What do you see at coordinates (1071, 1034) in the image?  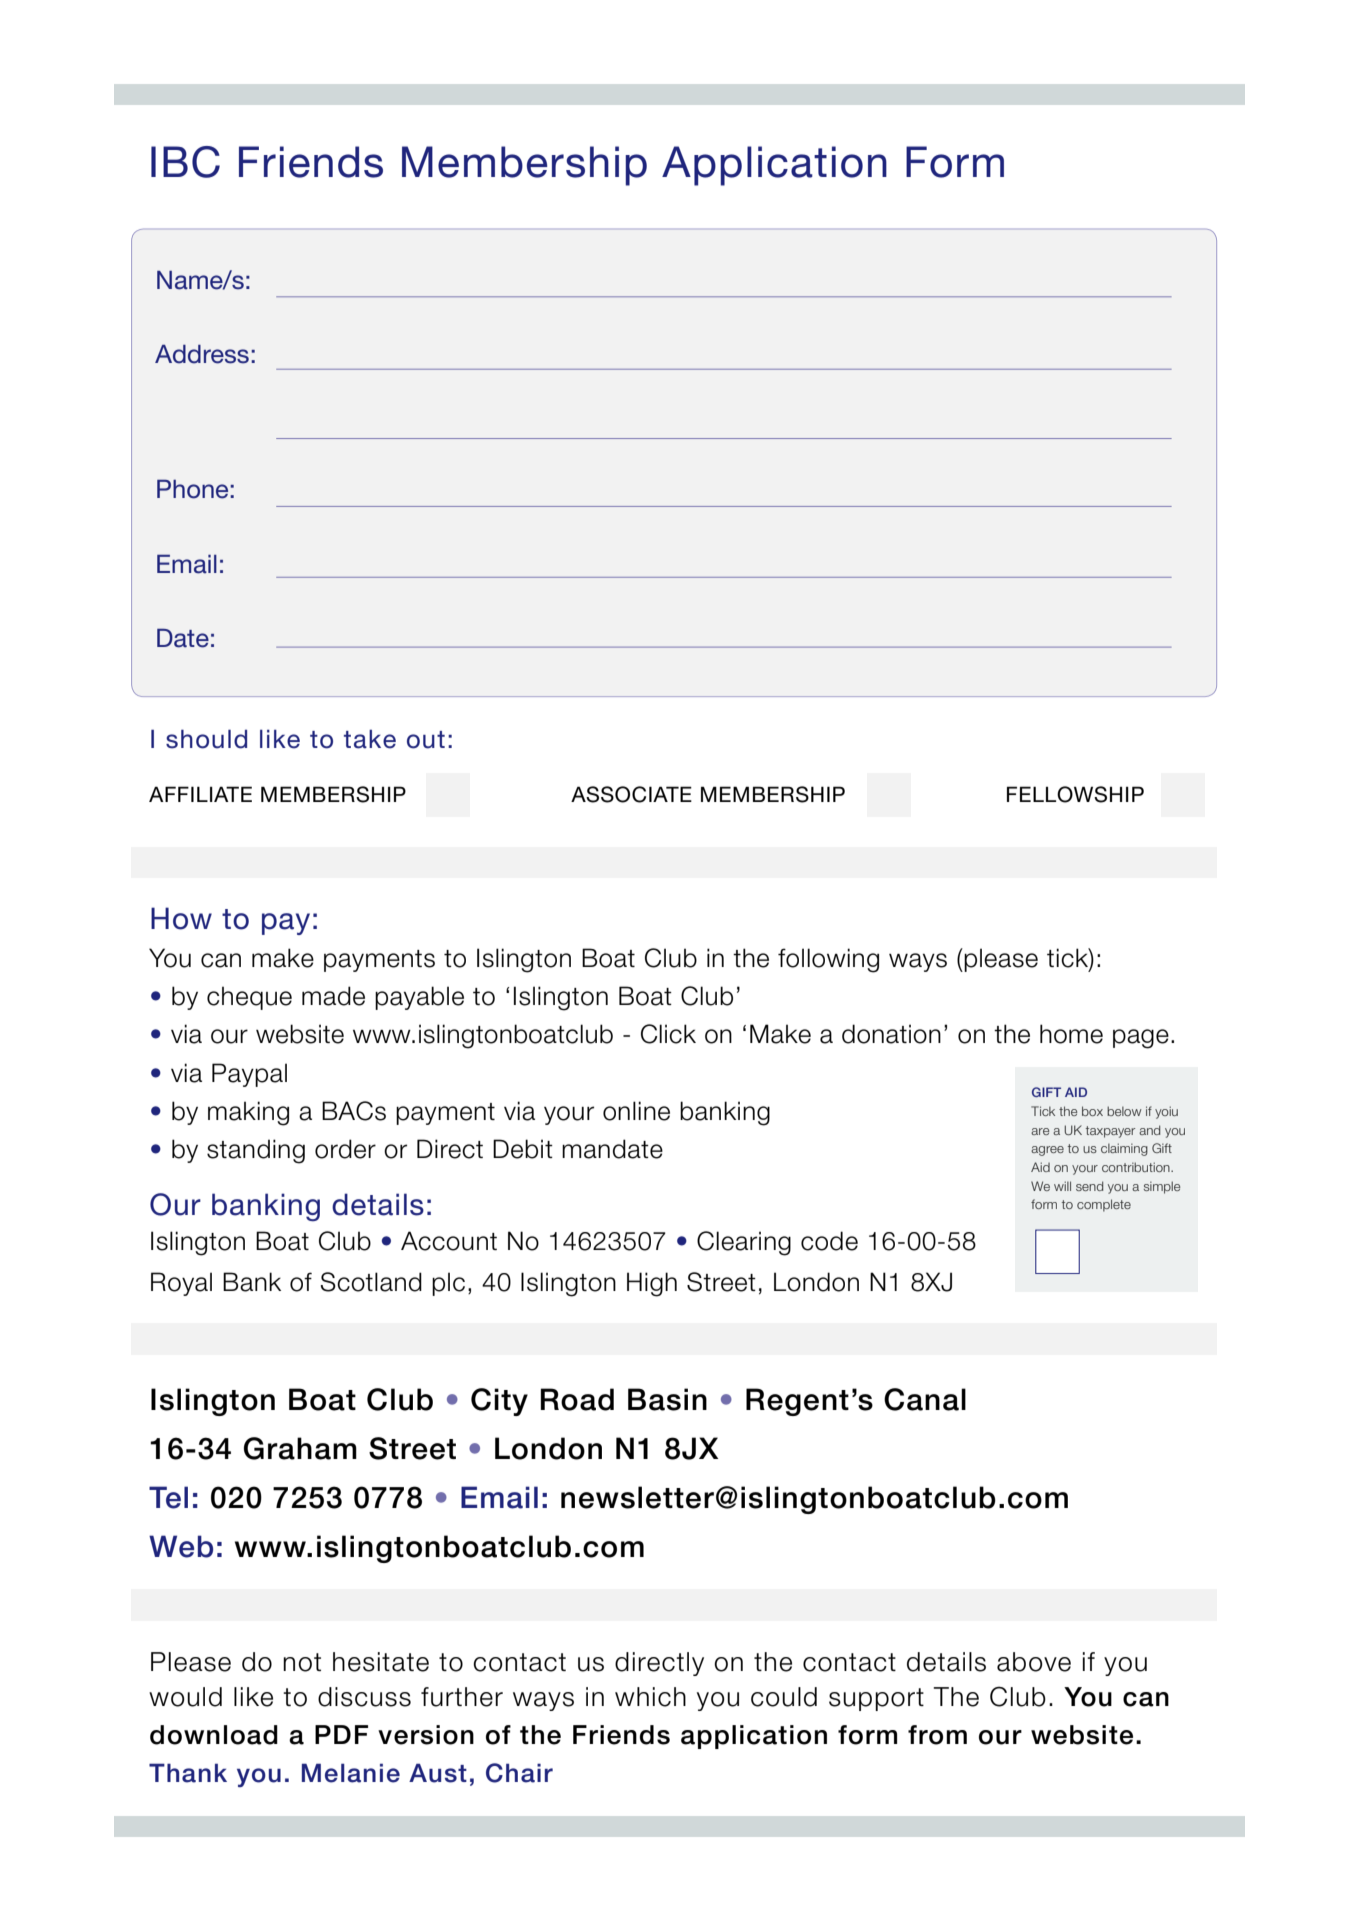 I see `home` at bounding box center [1071, 1034].
